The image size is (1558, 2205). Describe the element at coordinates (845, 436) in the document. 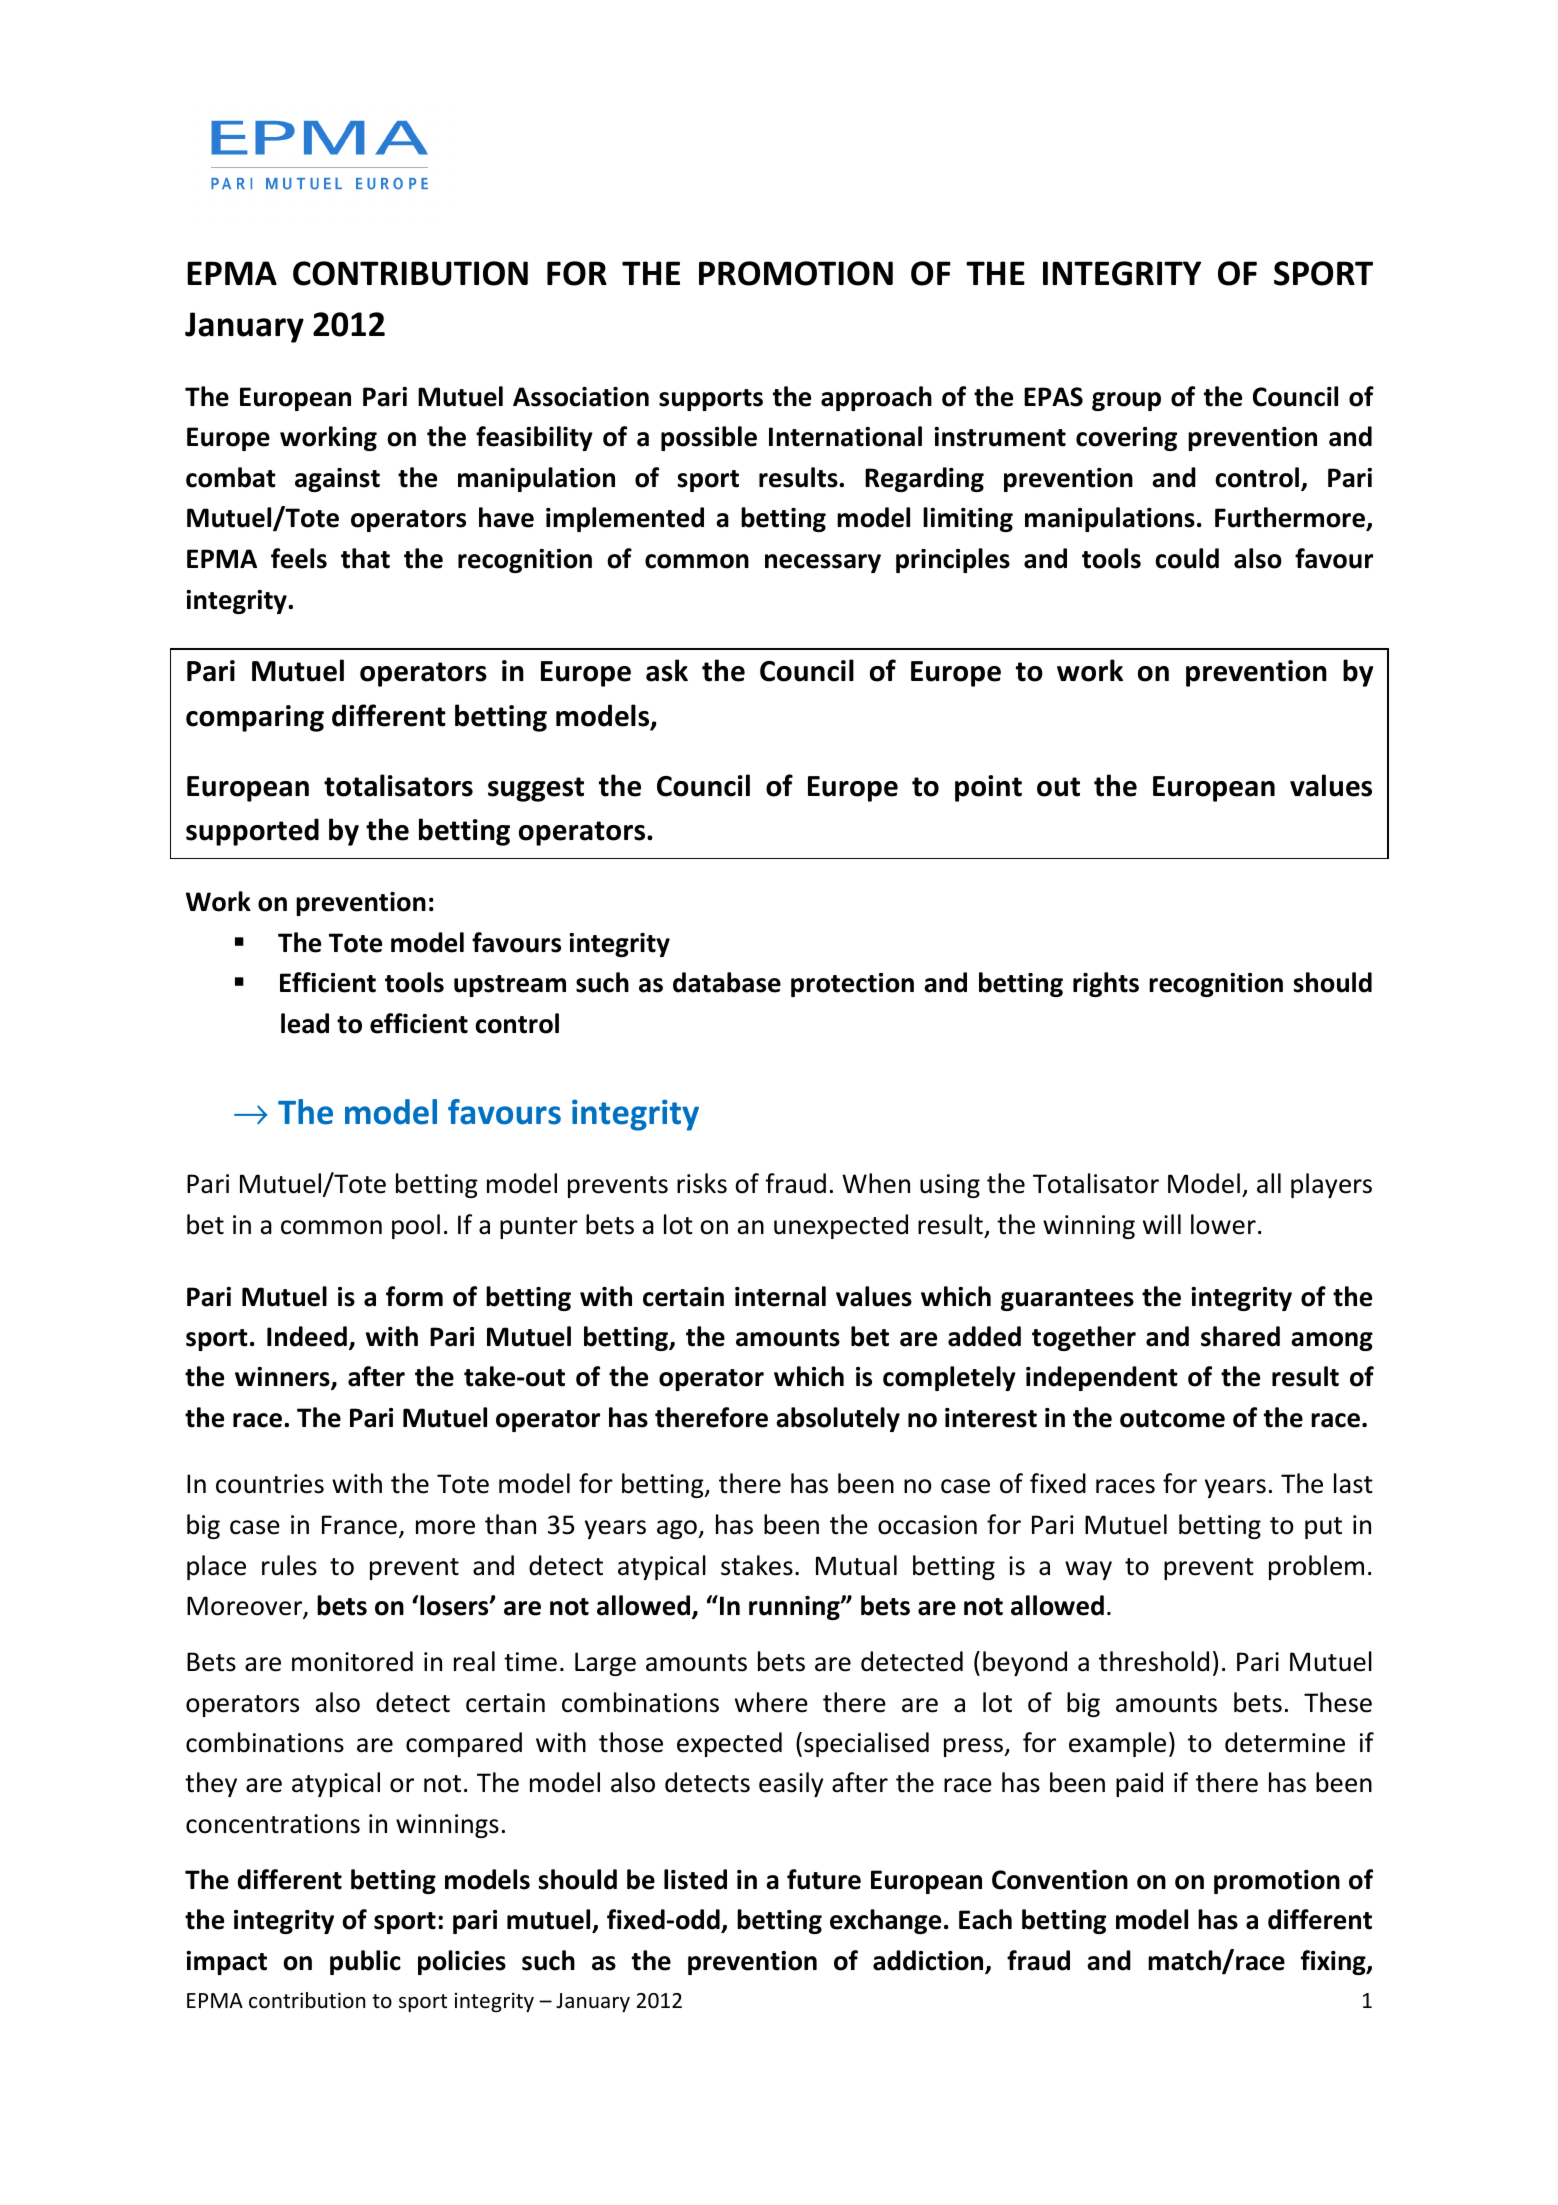

I see `International` at that location.
